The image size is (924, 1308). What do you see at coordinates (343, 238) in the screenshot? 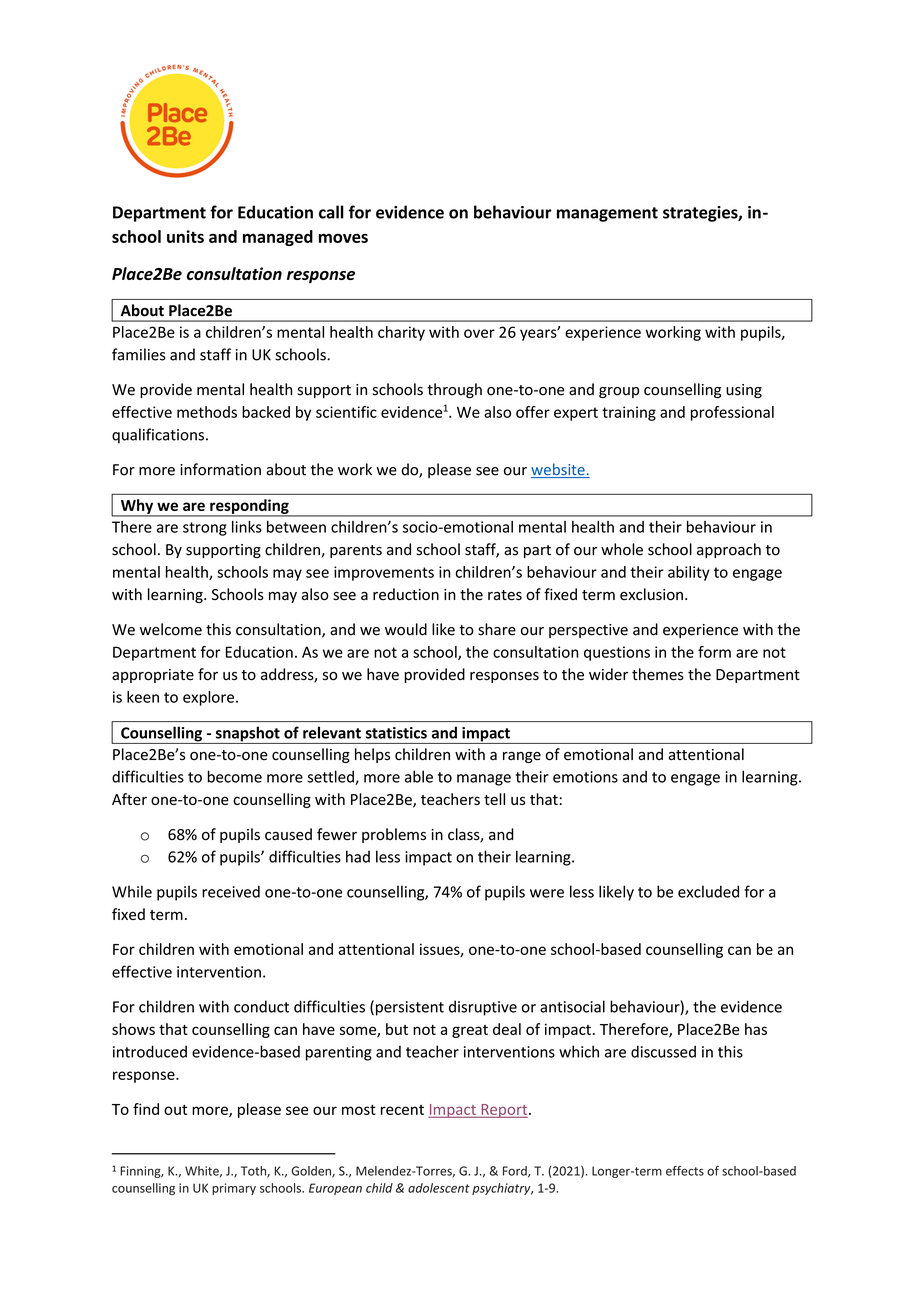
I see `moves` at bounding box center [343, 238].
